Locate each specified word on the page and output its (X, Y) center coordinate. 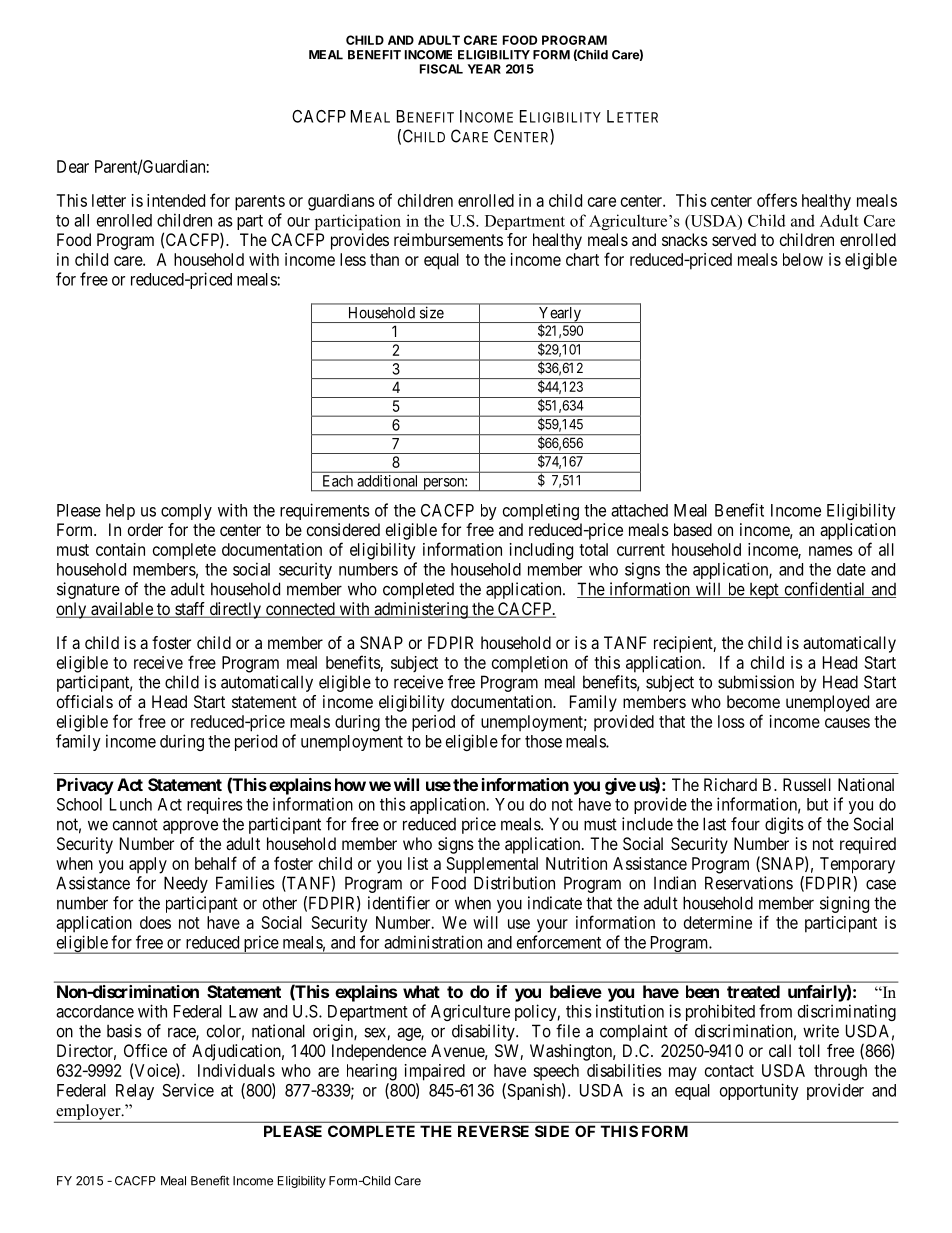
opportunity (759, 1091)
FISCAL (441, 69)
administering (421, 610)
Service (188, 1090)
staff (190, 610)
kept (764, 591)
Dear (73, 166)
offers (777, 200)
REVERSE (493, 1131)
